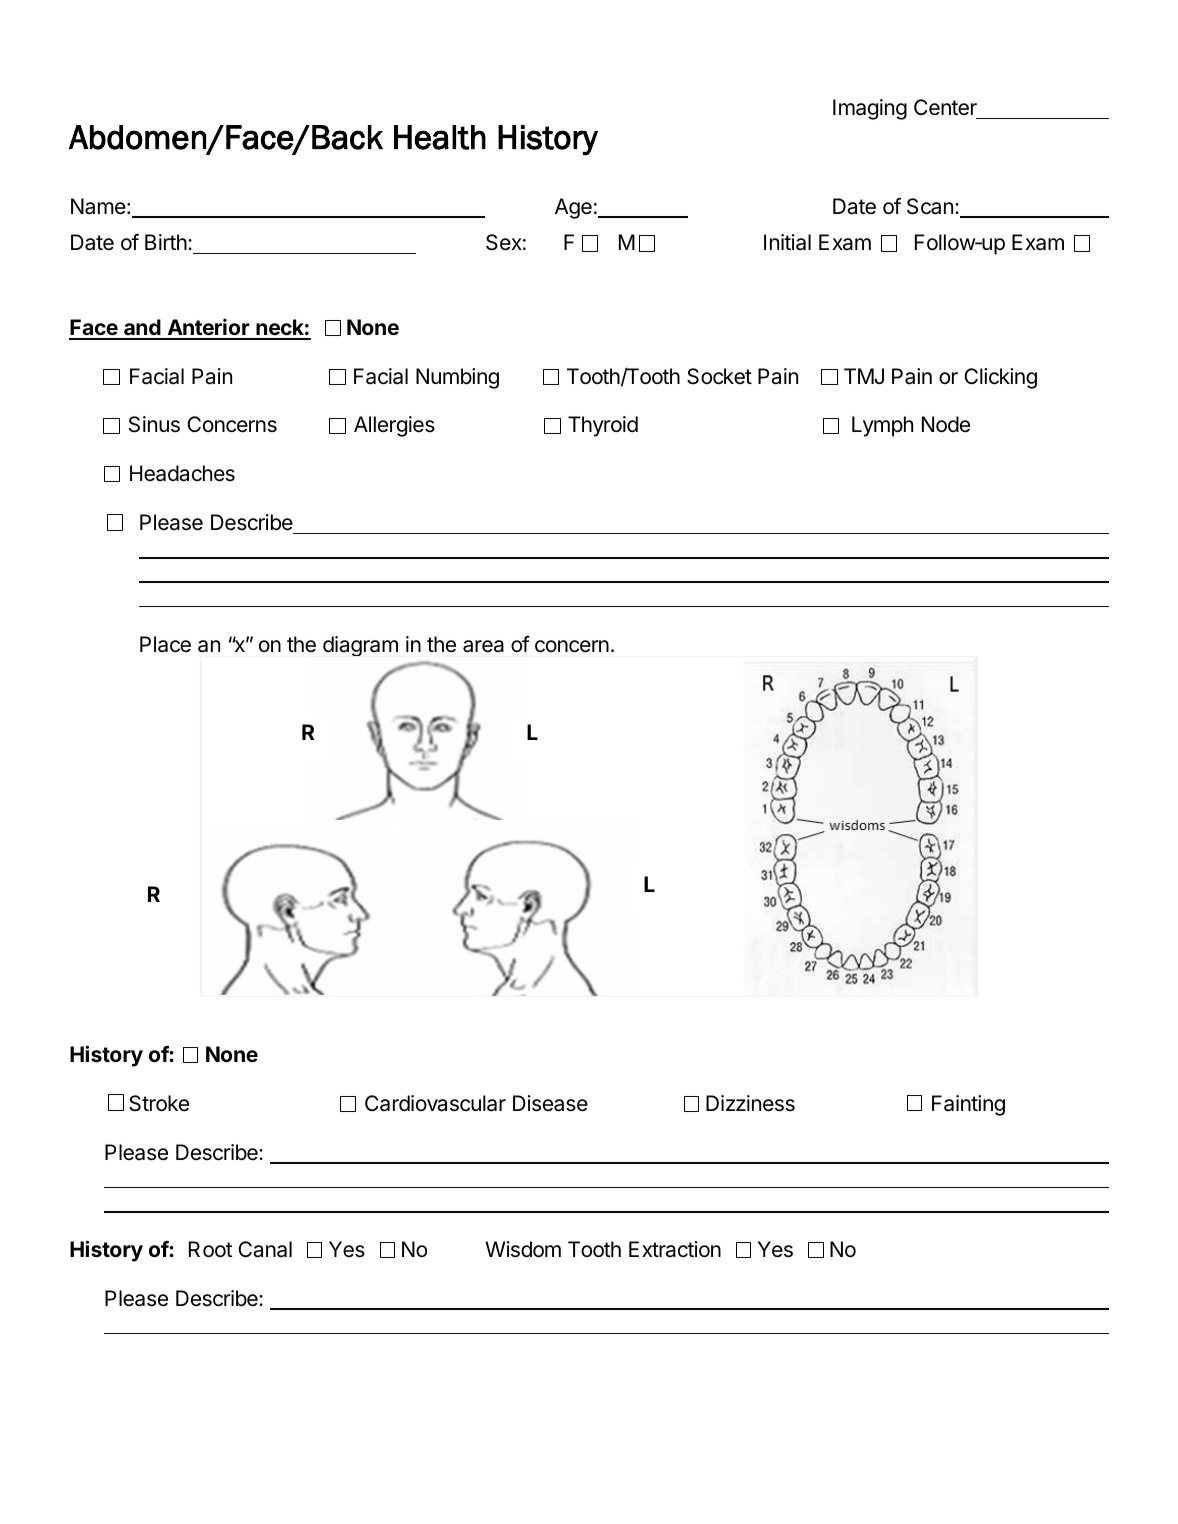 Image resolution: width=1178 pixels, height=1524 pixels. What do you see at coordinates (870, 109) in the image?
I see `Imaging` at bounding box center [870, 109].
